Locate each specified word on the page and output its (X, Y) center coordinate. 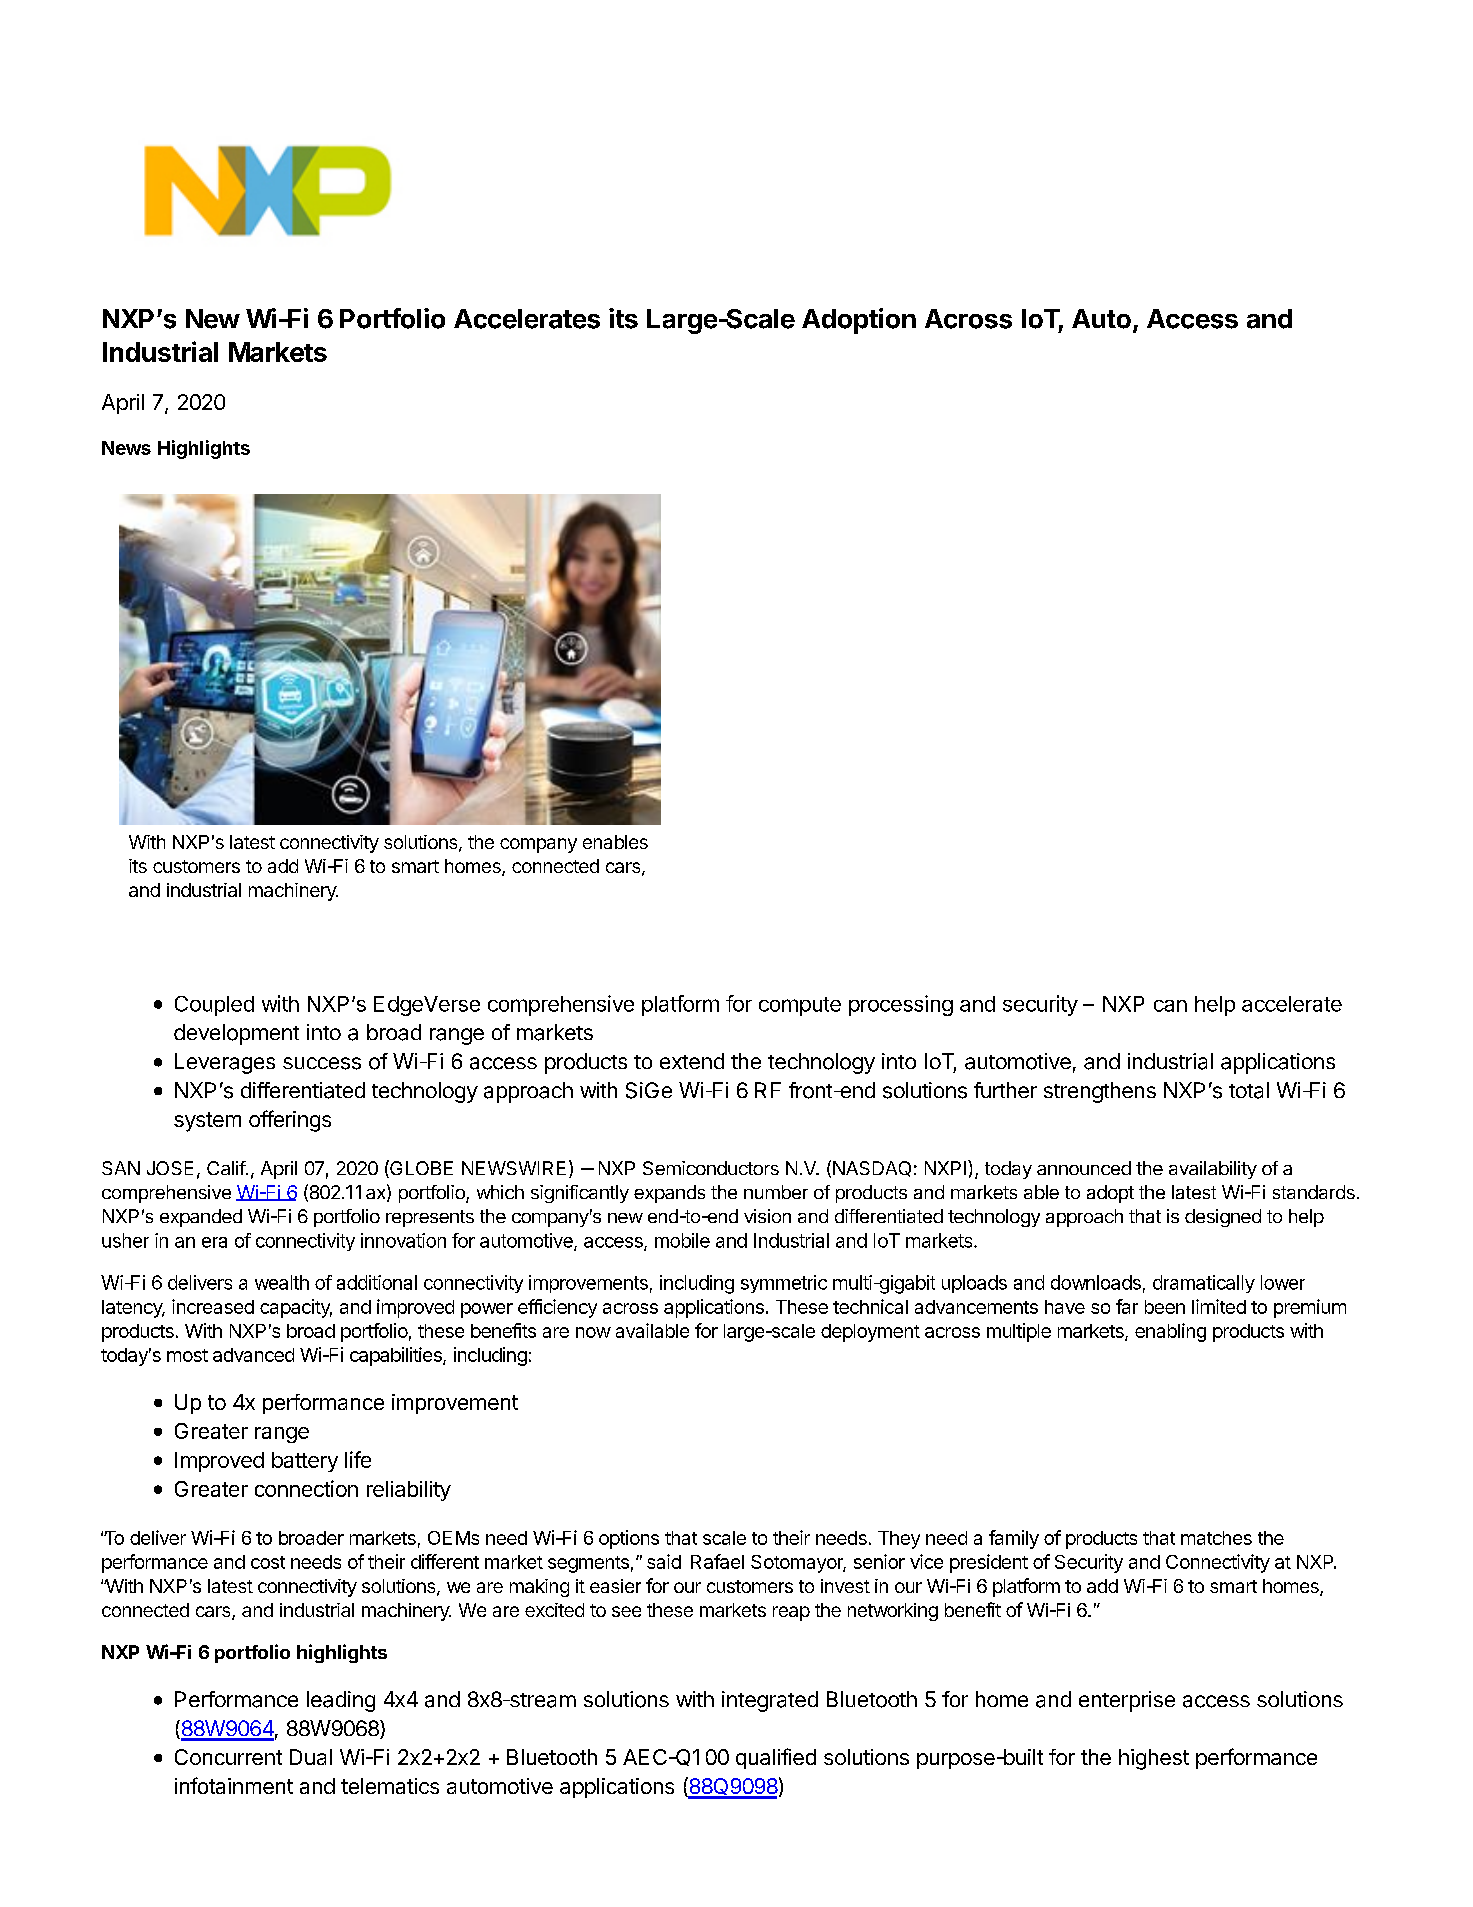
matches (1216, 1538)
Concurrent (228, 1757)
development (236, 1034)
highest (1154, 1759)
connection (306, 1488)
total (1249, 1090)
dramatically (1204, 1284)
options (629, 1539)
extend (692, 1061)
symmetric (784, 1284)
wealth (282, 1282)
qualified (776, 1758)
